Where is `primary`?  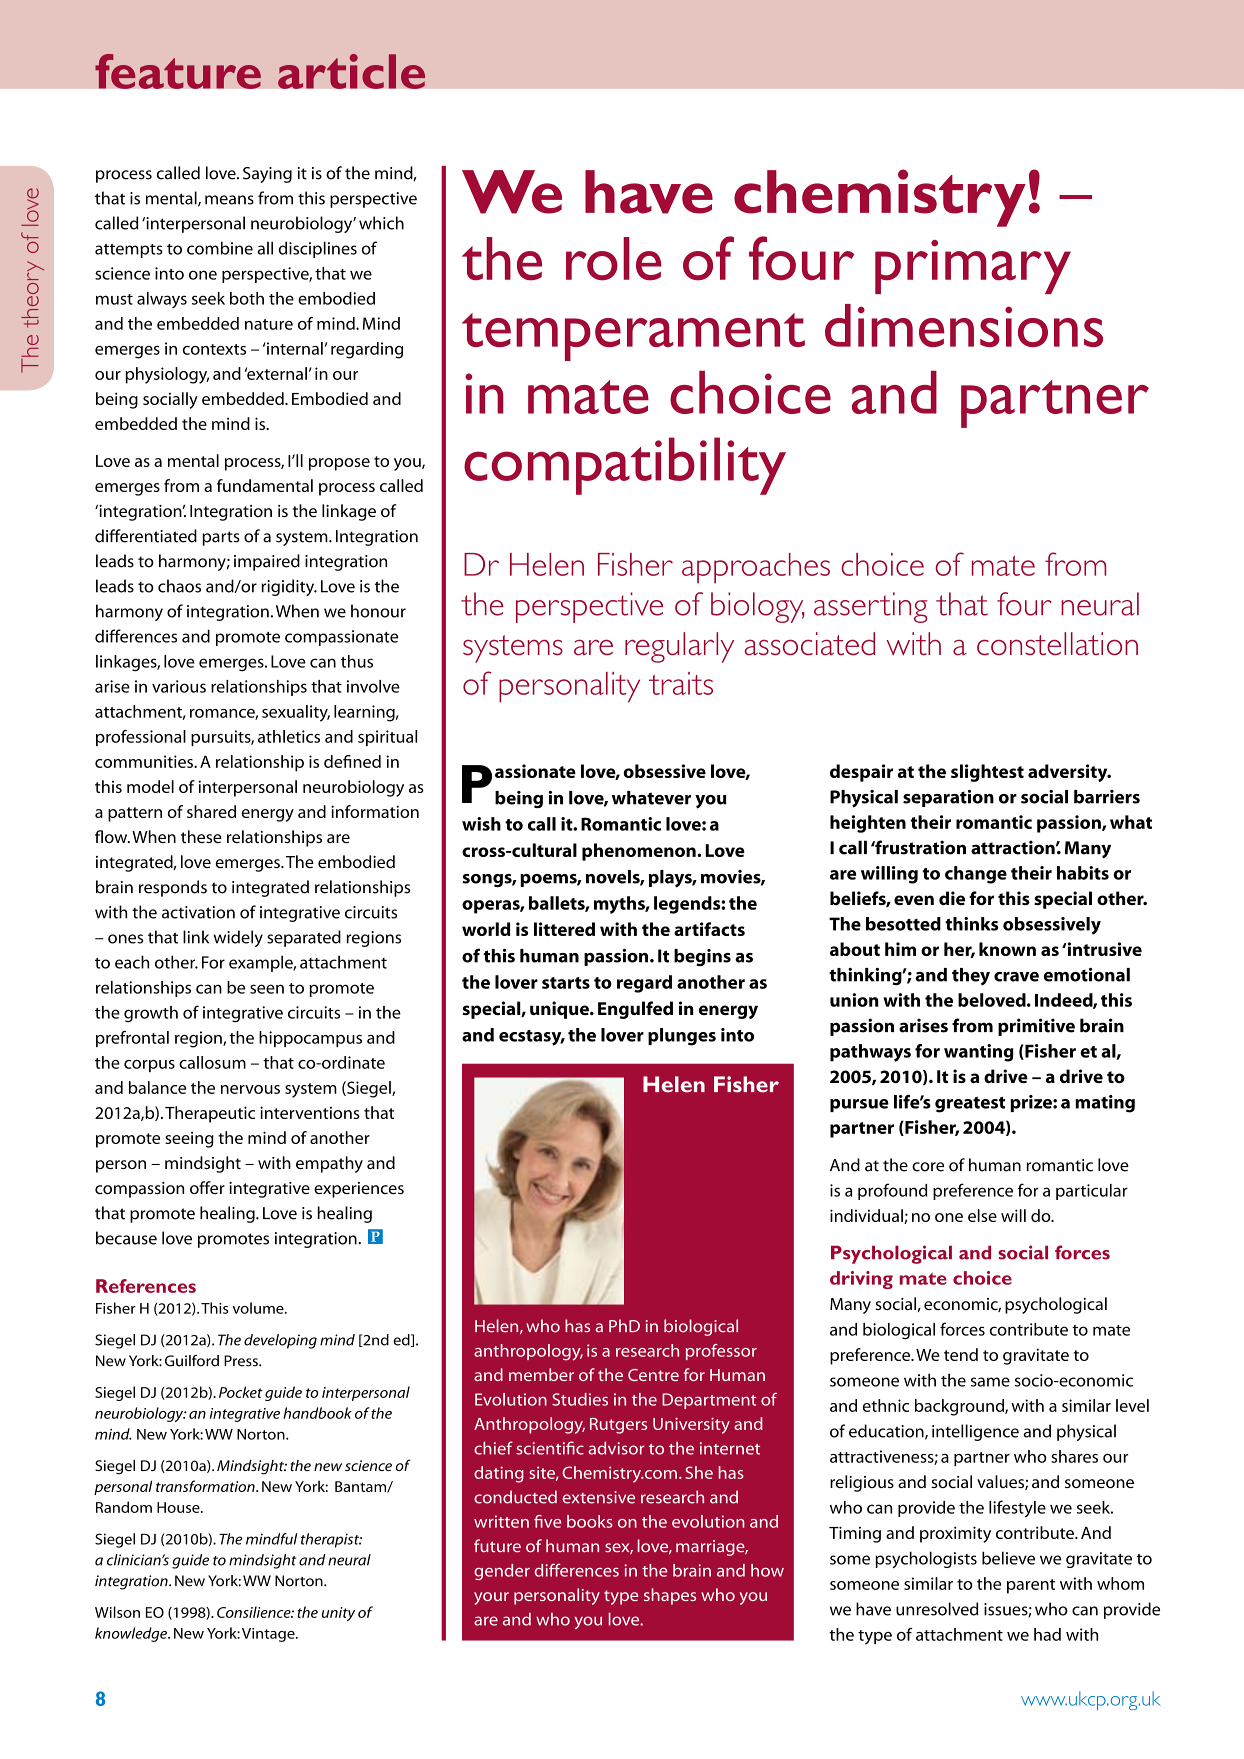
primary is located at coordinates (973, 267).
